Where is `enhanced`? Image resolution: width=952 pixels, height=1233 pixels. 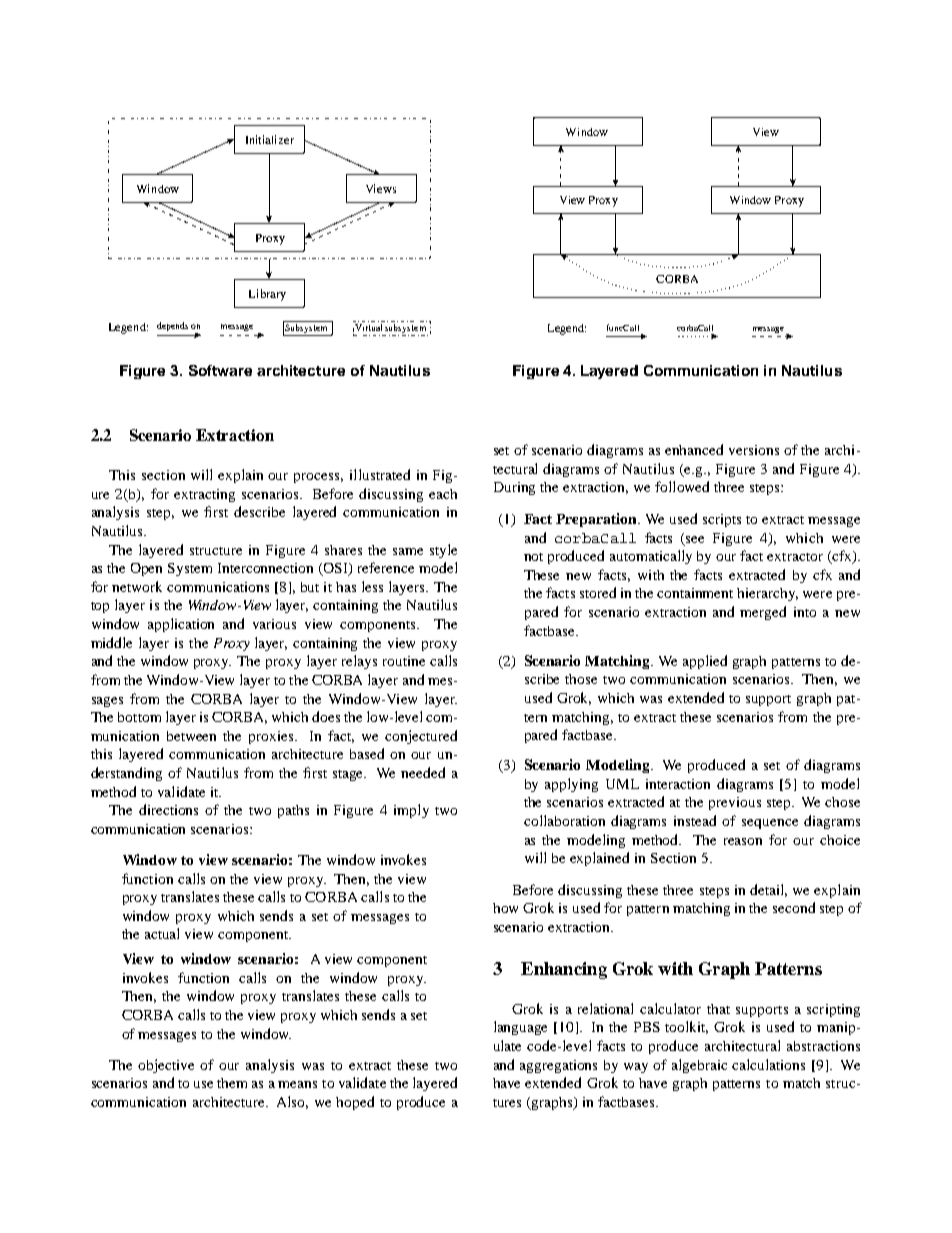 enhanced is located at coordinates (694, 449).
